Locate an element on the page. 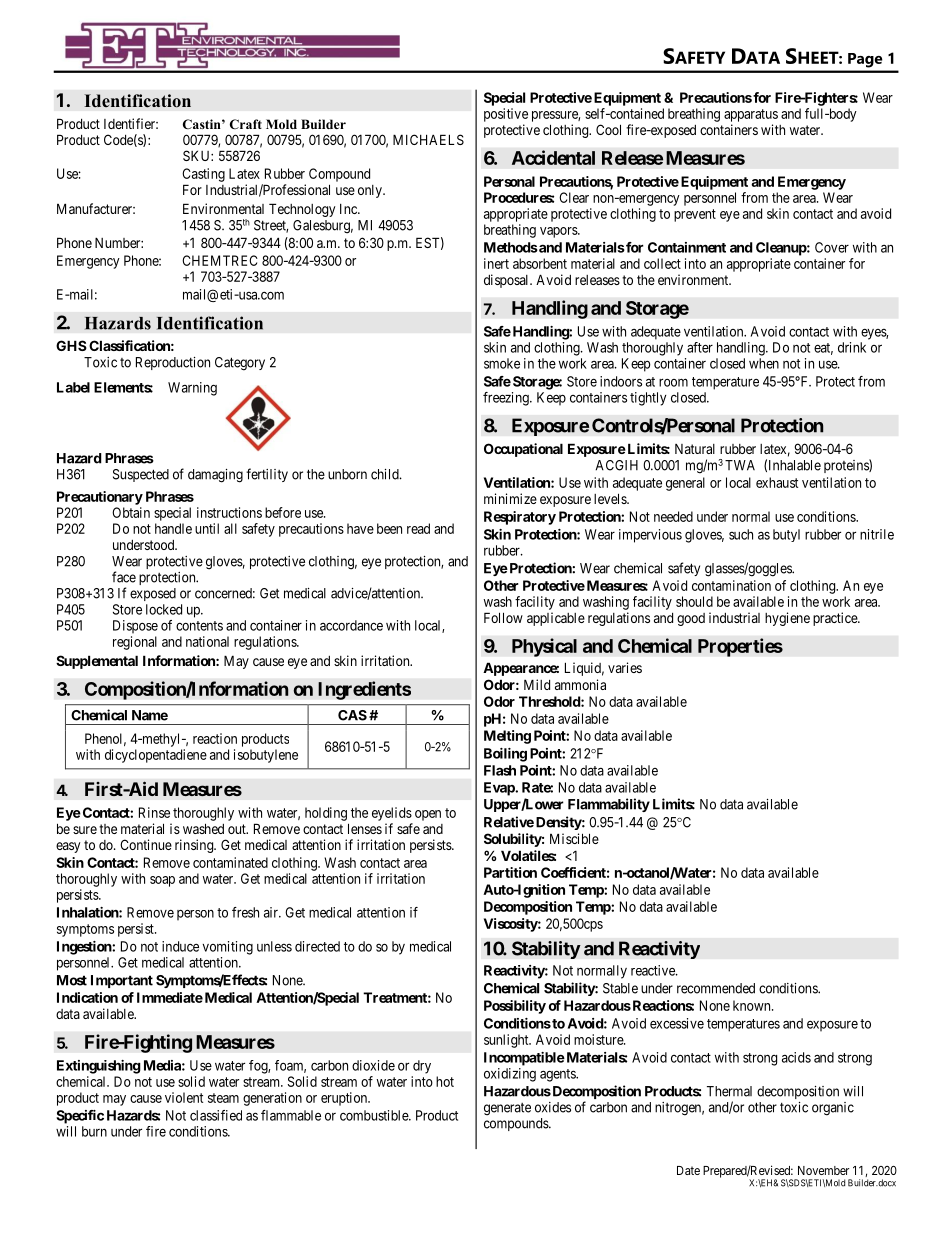 This document has height=1233, width=952. regional is located at coordinates (135, 643).
